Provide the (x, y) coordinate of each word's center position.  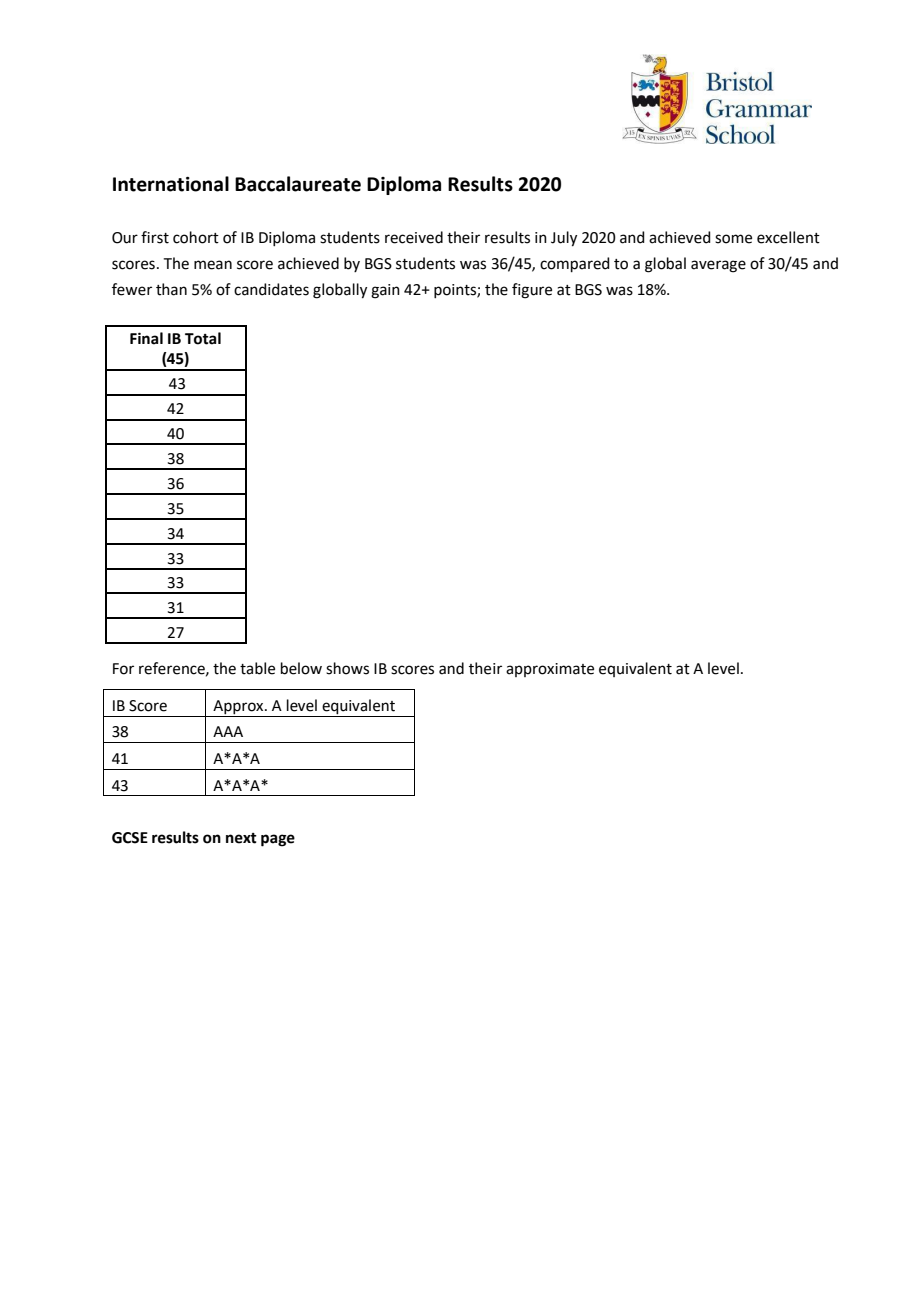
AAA (228, 731)
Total (203, 338)
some (733, 239)
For (123, 669)
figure (532, 291)
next (241, 838)
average (718, 266)
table (257, 668)
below (301, 668)
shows (347, 668)
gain (385, 291)
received (414, 237)
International (171, 184)
